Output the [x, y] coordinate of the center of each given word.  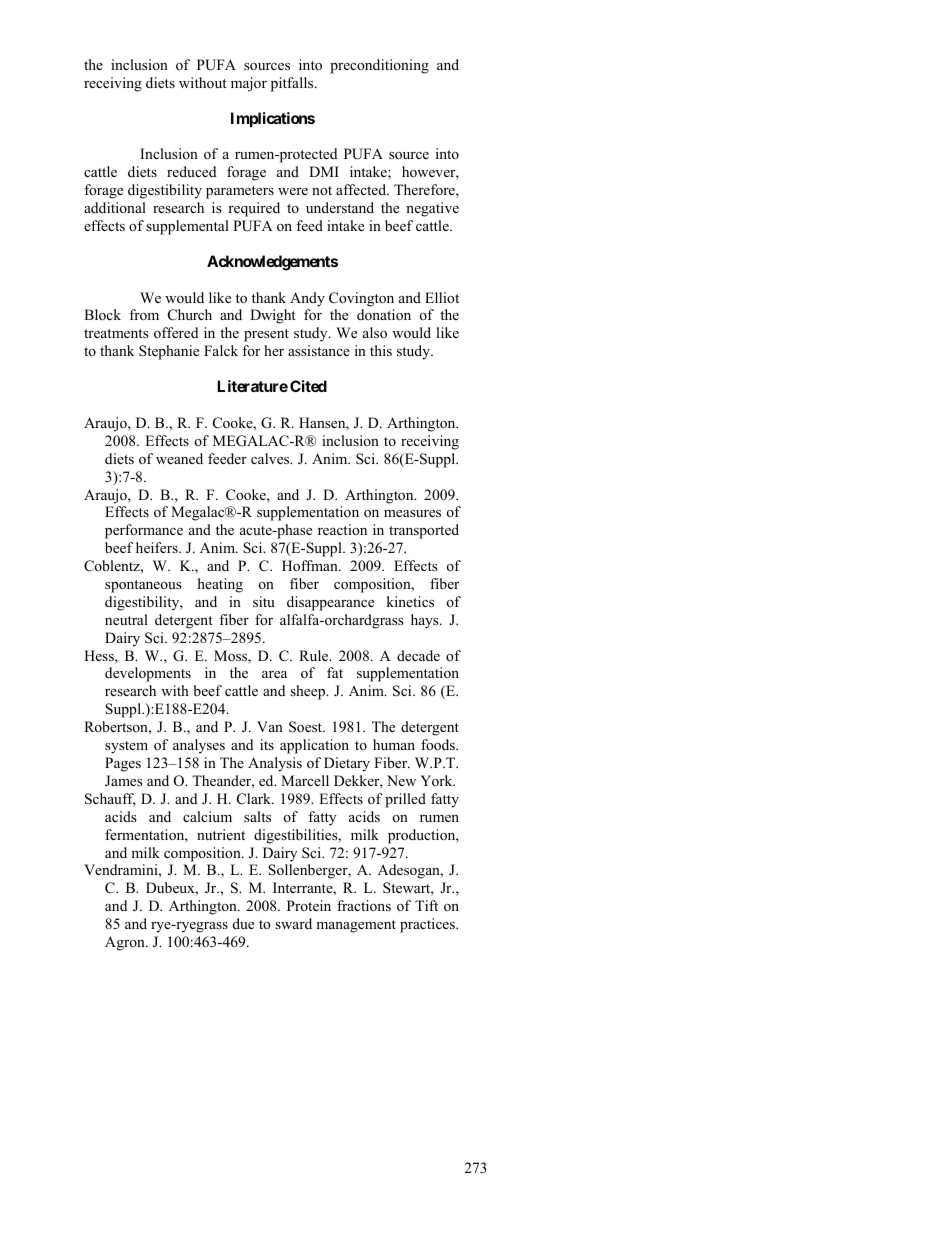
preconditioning [379, 66]
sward [293, 923]
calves [271, 458]
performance [144, 531]
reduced [191, 171]
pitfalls [293, 84]
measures [412, 513]
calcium [207, 816]
